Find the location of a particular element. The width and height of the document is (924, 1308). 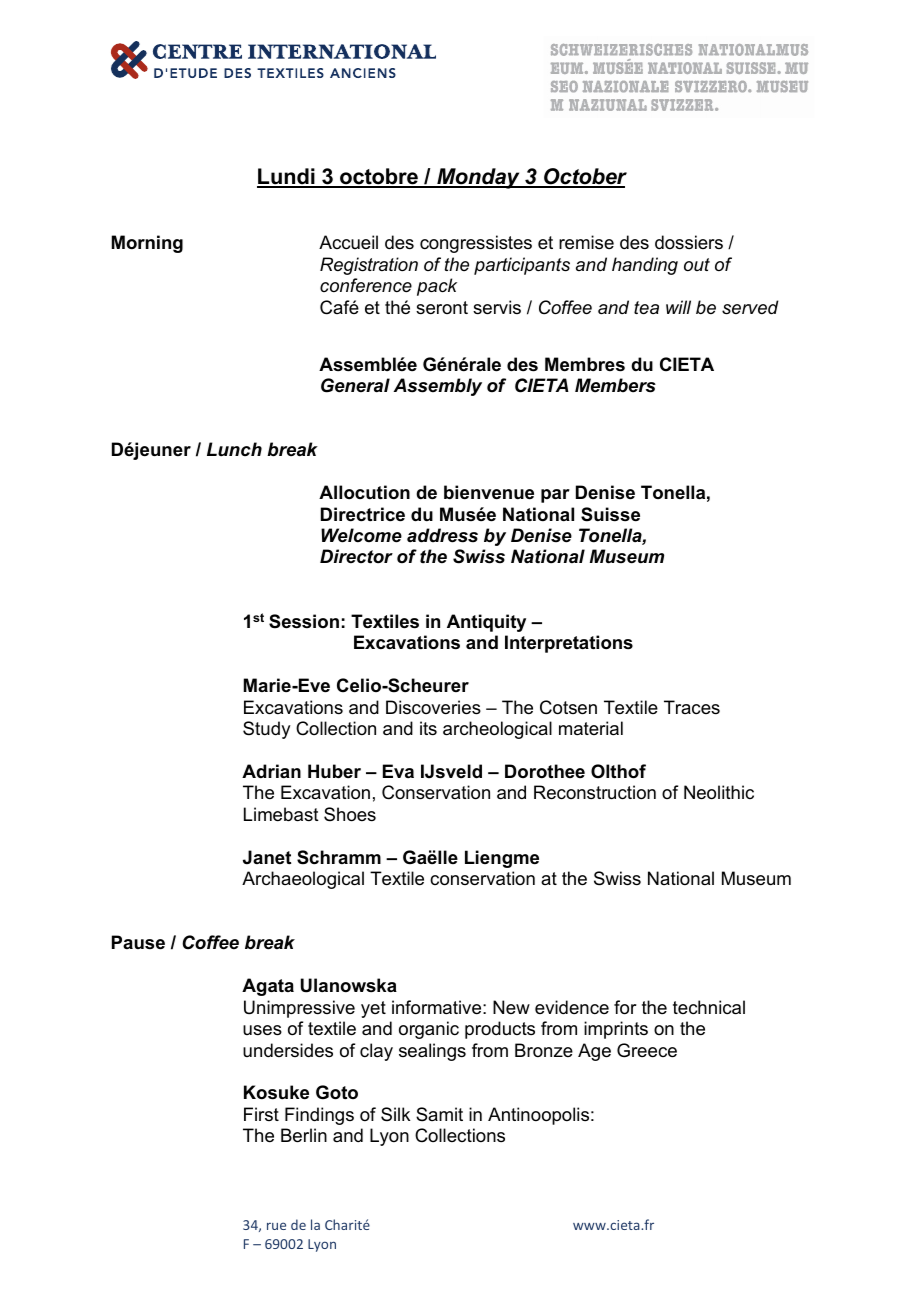

Morning is located at coordinates (147, 244).
